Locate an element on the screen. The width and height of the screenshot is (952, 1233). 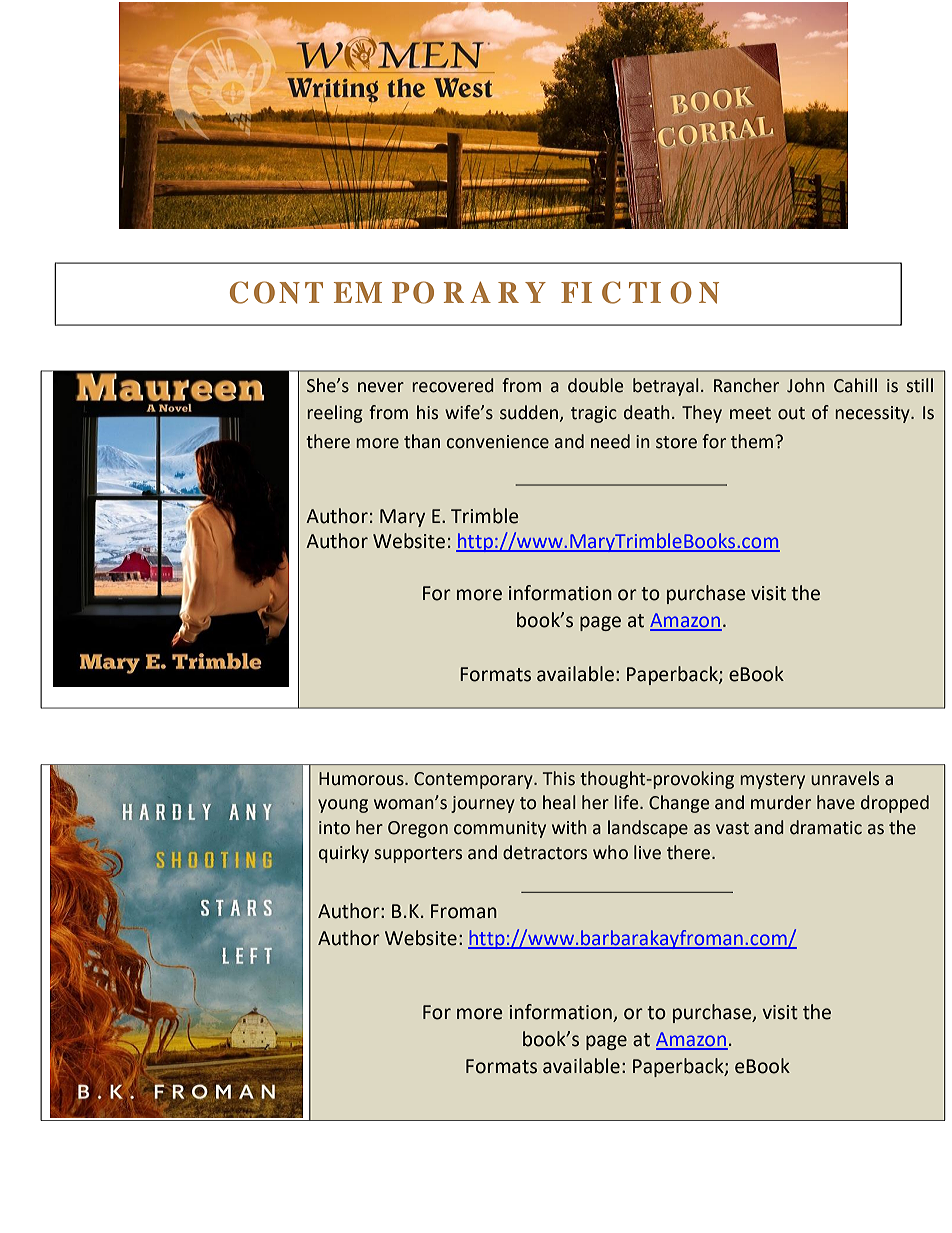
need is located at coordinates (610, 441).
